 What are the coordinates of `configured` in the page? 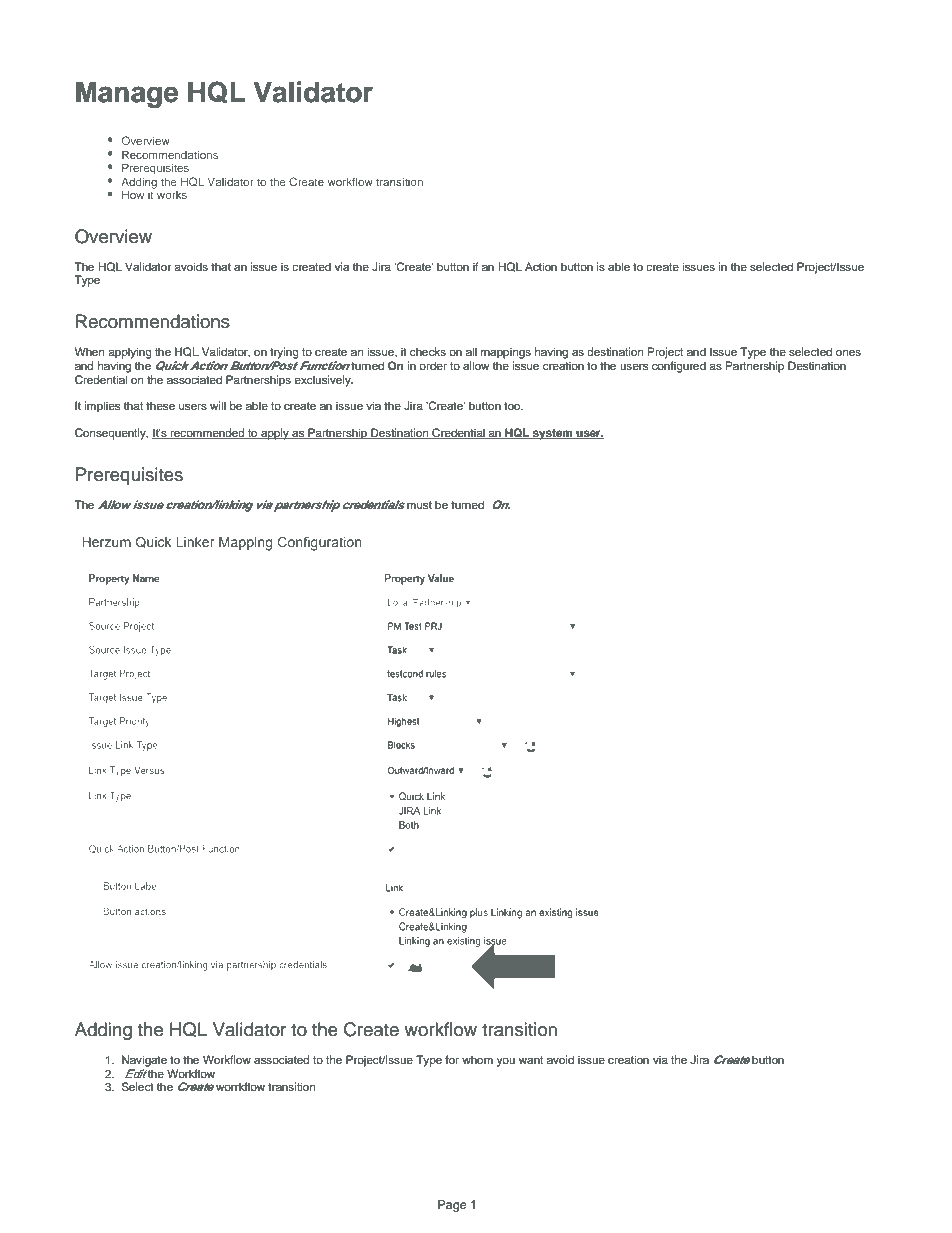 It's located at (679, 367).
